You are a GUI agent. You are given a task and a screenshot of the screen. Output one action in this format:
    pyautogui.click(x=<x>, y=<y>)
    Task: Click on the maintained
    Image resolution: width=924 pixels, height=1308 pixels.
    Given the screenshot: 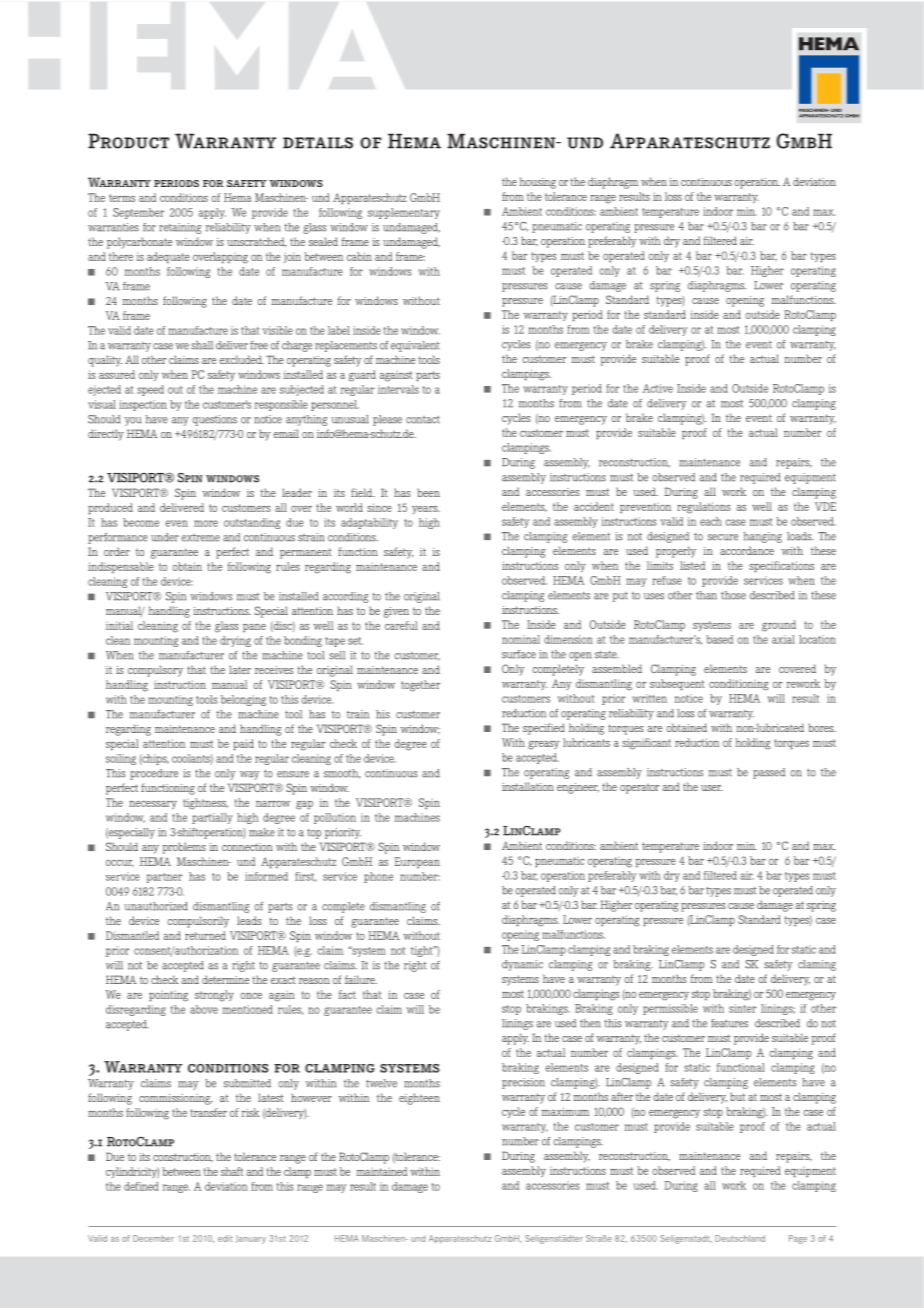 What is the action you would take?
    pyautogui.click(x=382, y=1171)
